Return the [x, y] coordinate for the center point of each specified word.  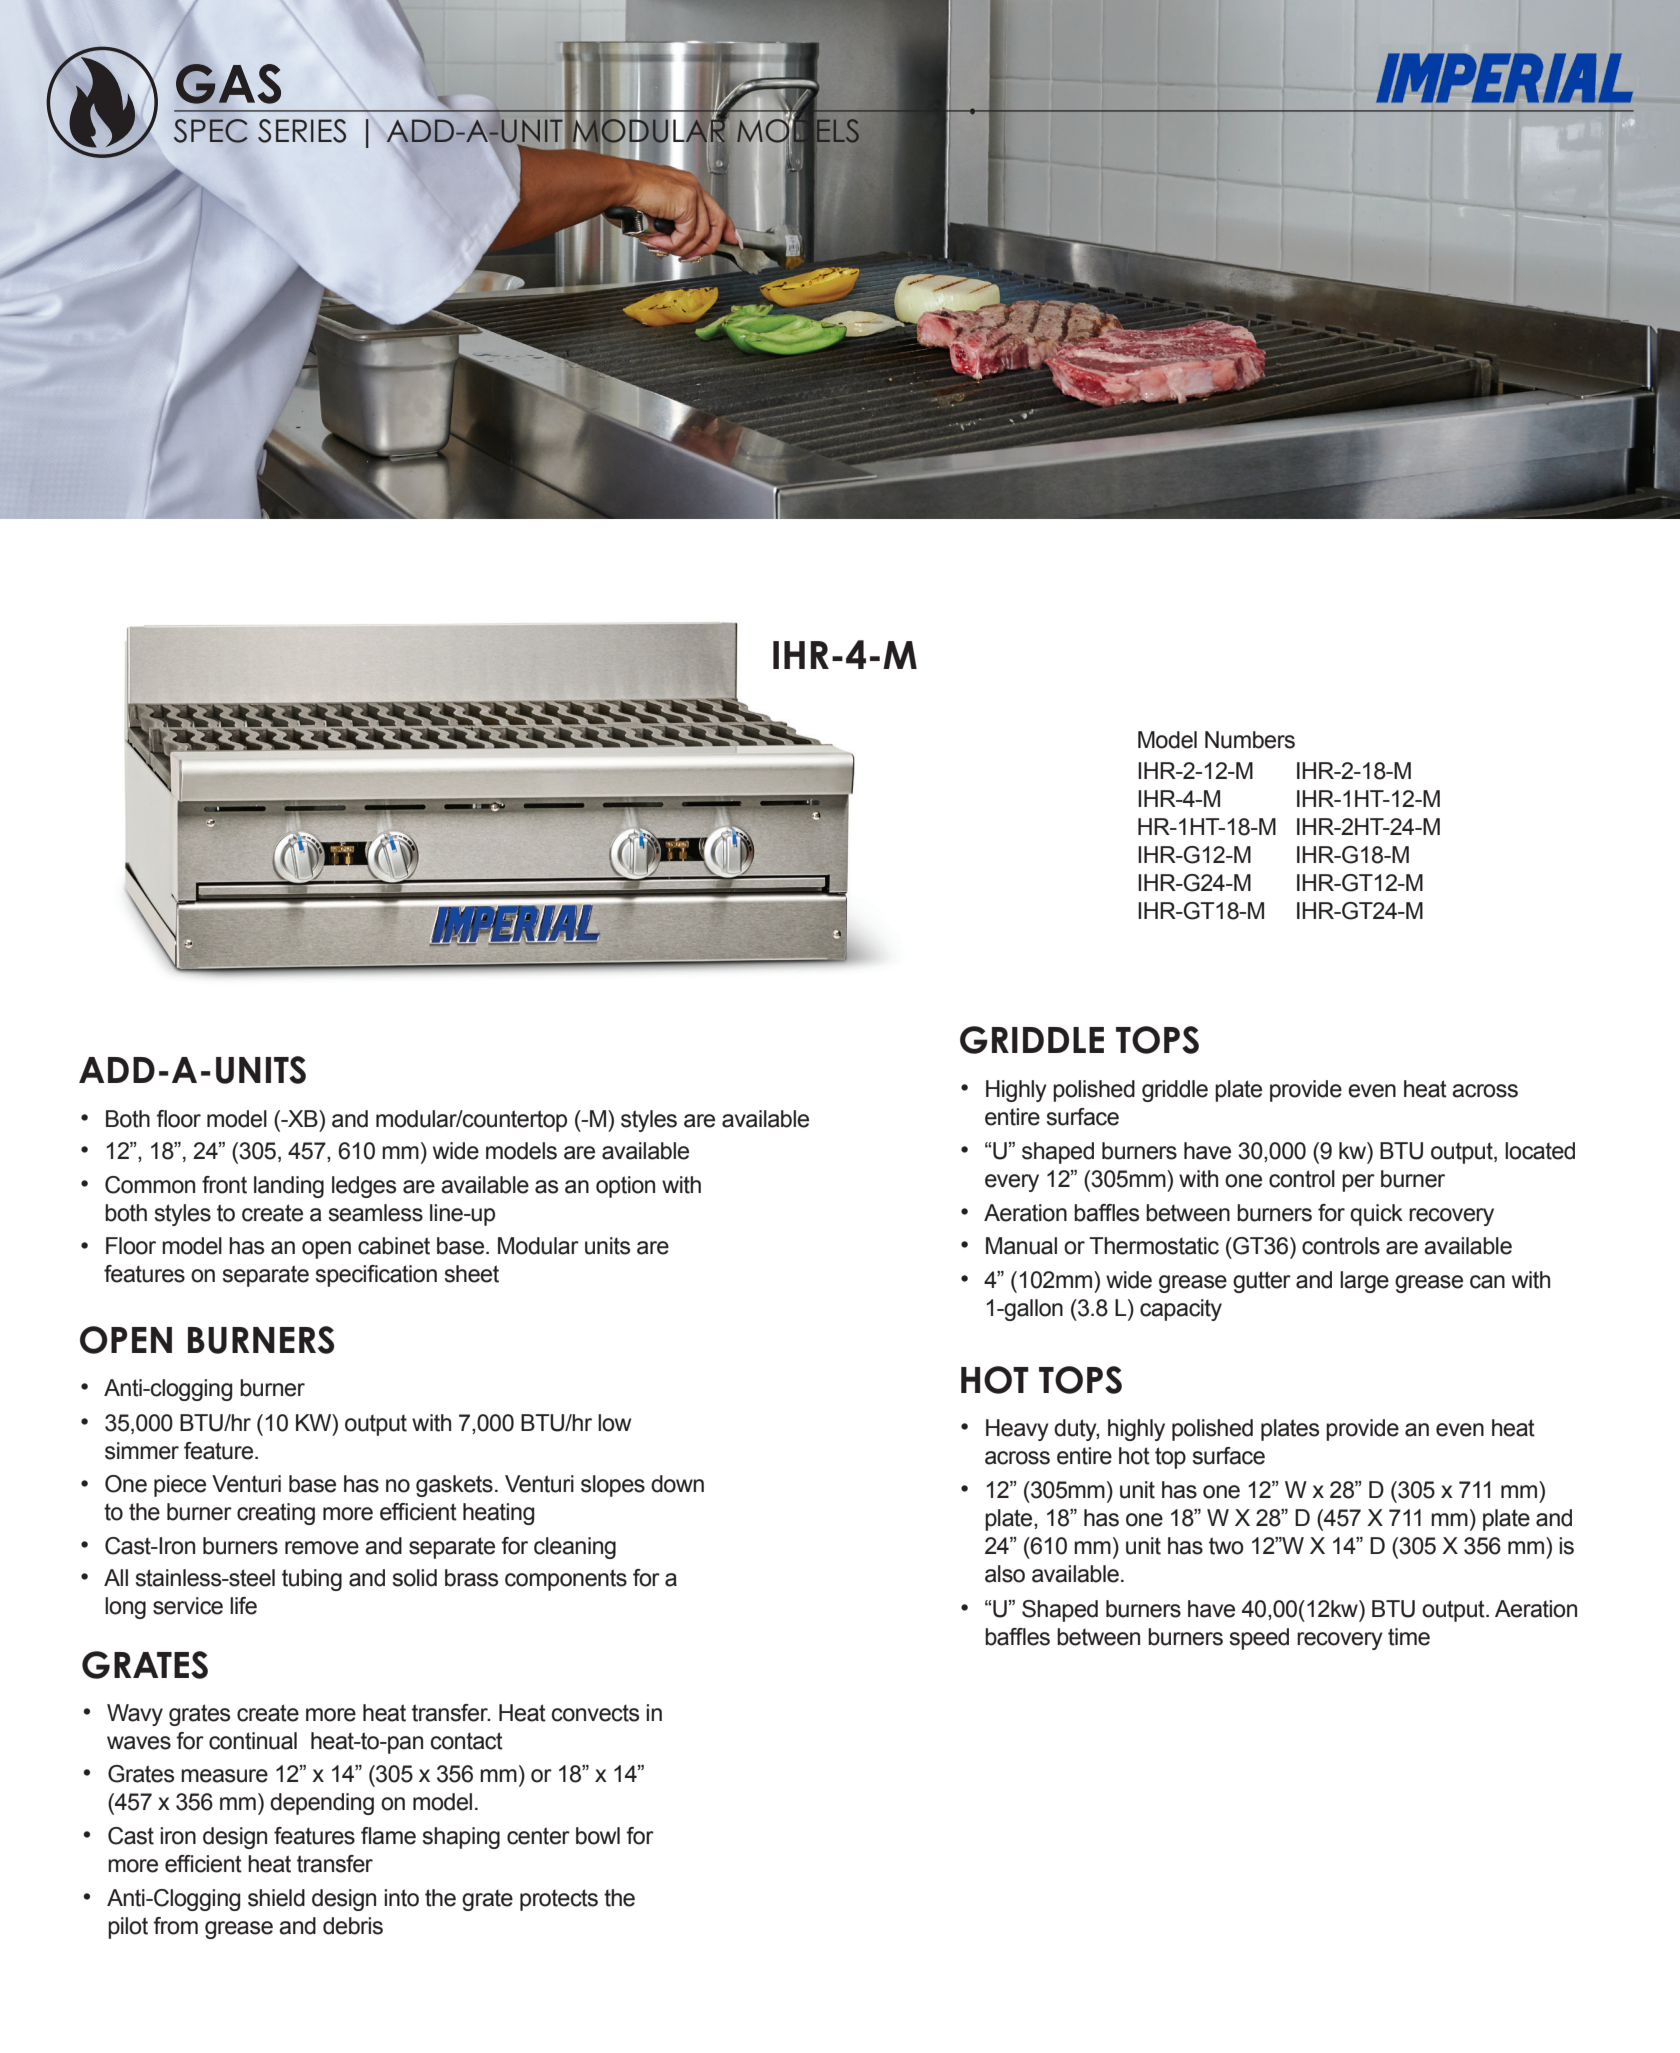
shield [276, 1898]
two [1226, 1546]
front [224, 1185]
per [1358, 1183]
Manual [1021, 1246]
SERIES [302, 131]
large [1364, 1282]
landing [289, 1187]
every [1012, 1183]
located [1540, 1151]
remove [322, 1548]
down [677, 1484]
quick [1376, 1215]
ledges [364, 1187]
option [625, 1187]
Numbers [1250, 740]
